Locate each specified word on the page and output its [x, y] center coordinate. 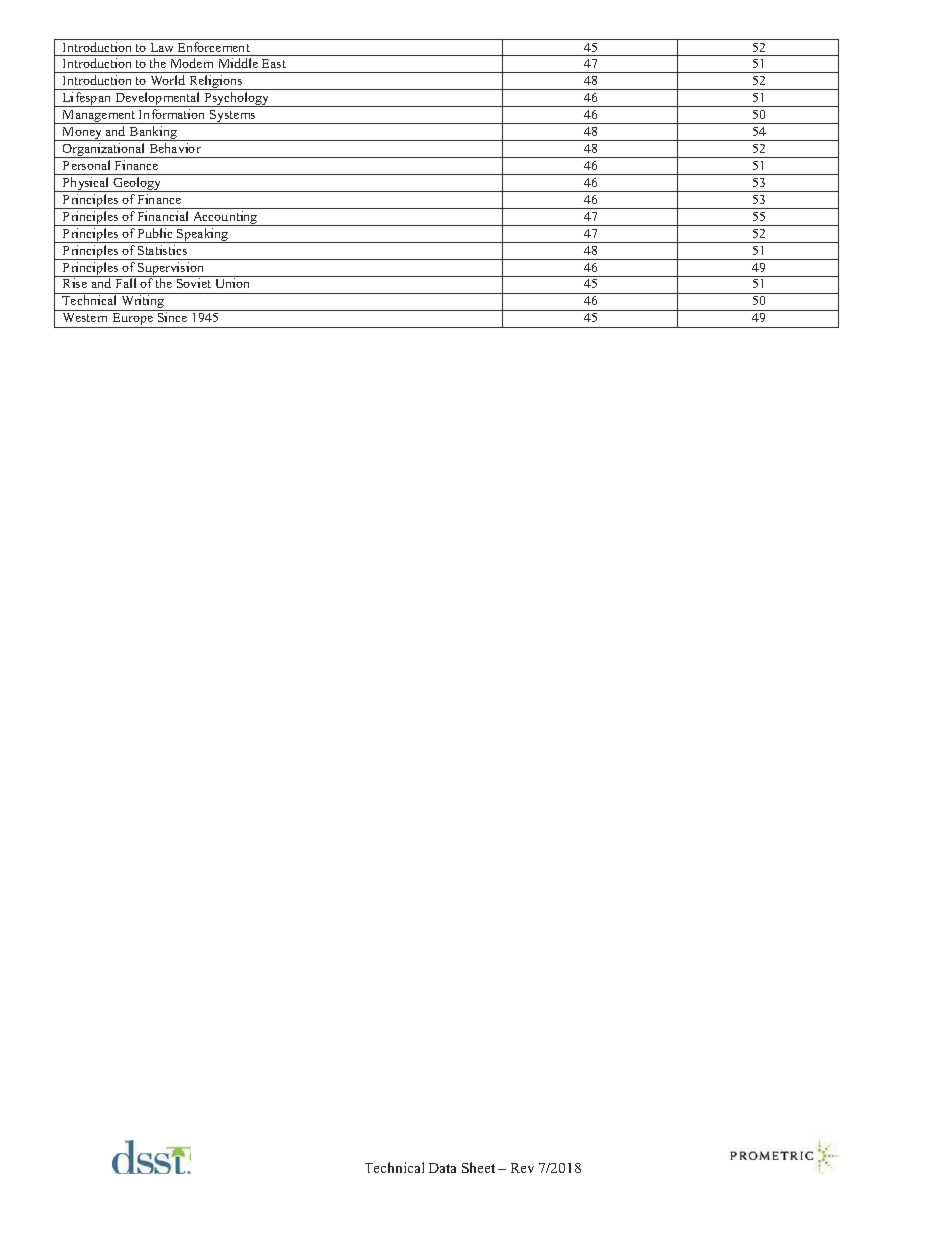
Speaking [203, 235]
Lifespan [87, 99]
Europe [133, 320]
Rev [522, 1168]
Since [172, 316]
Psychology [237, 99]
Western [85, 317]
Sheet [478, 1167]
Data [442, 1168]
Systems [233, 117]
